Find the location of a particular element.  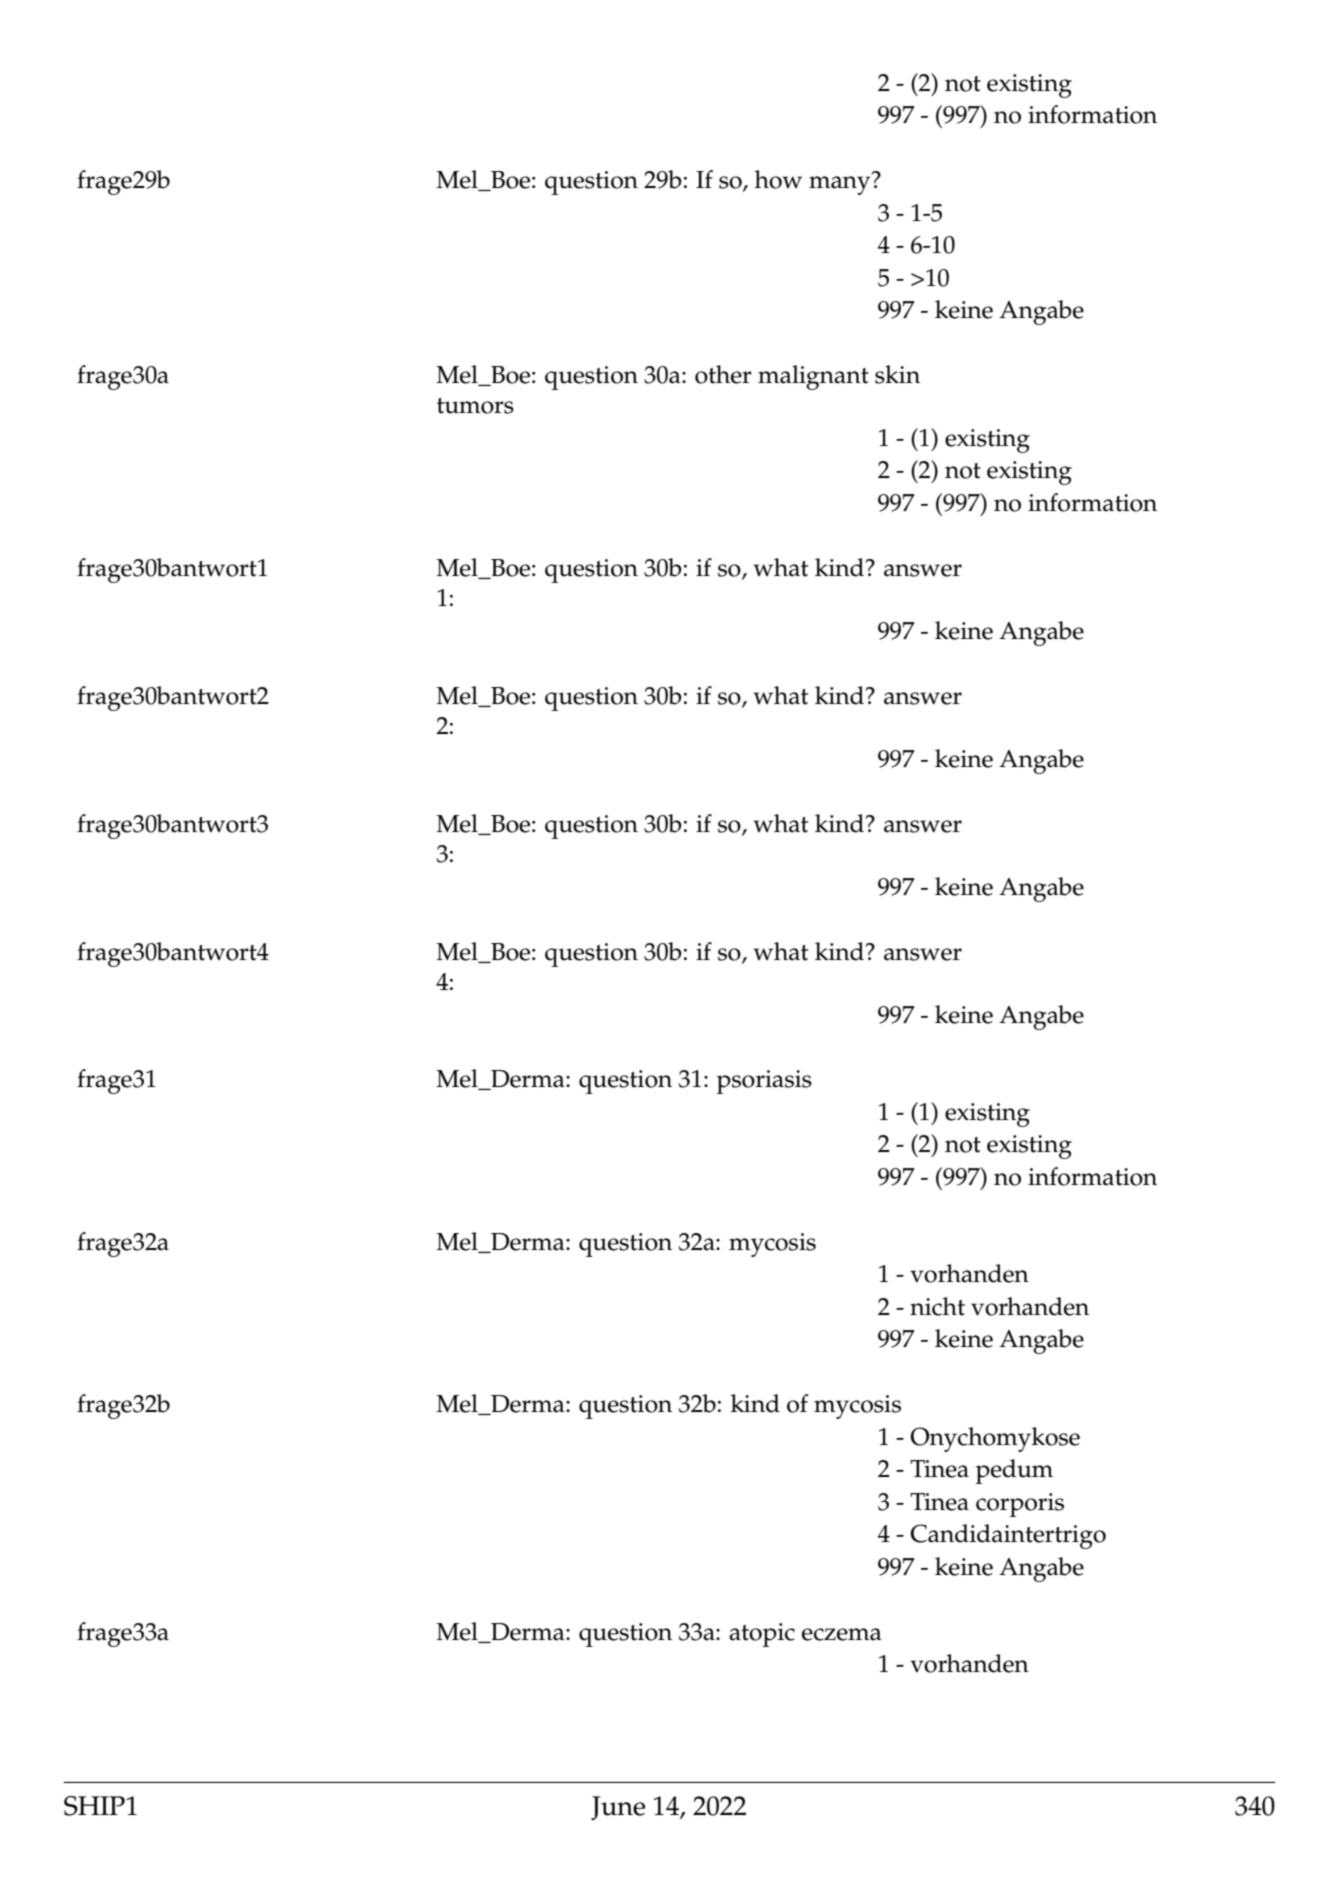

eczema is located at coordinates (842, 1634).
